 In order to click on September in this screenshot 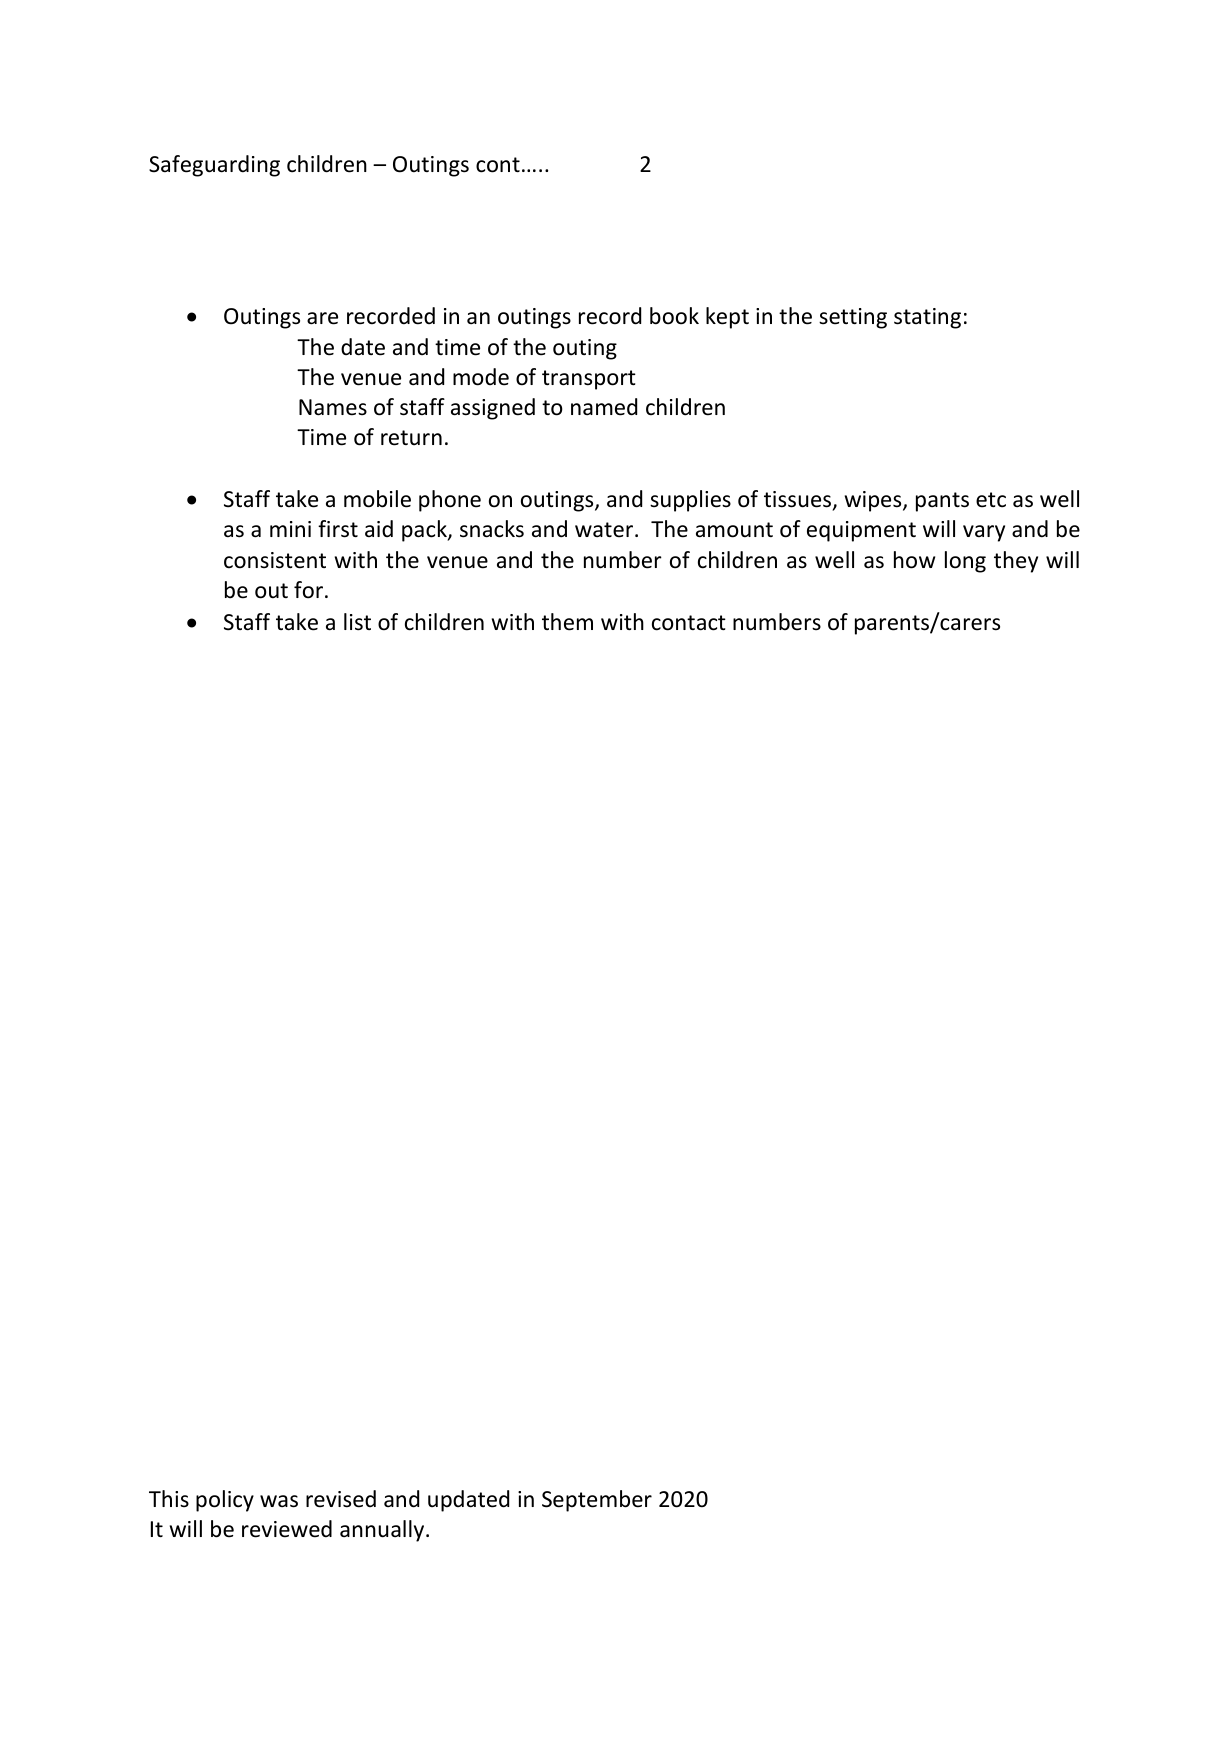, I will do `click(597, 1501)`.
